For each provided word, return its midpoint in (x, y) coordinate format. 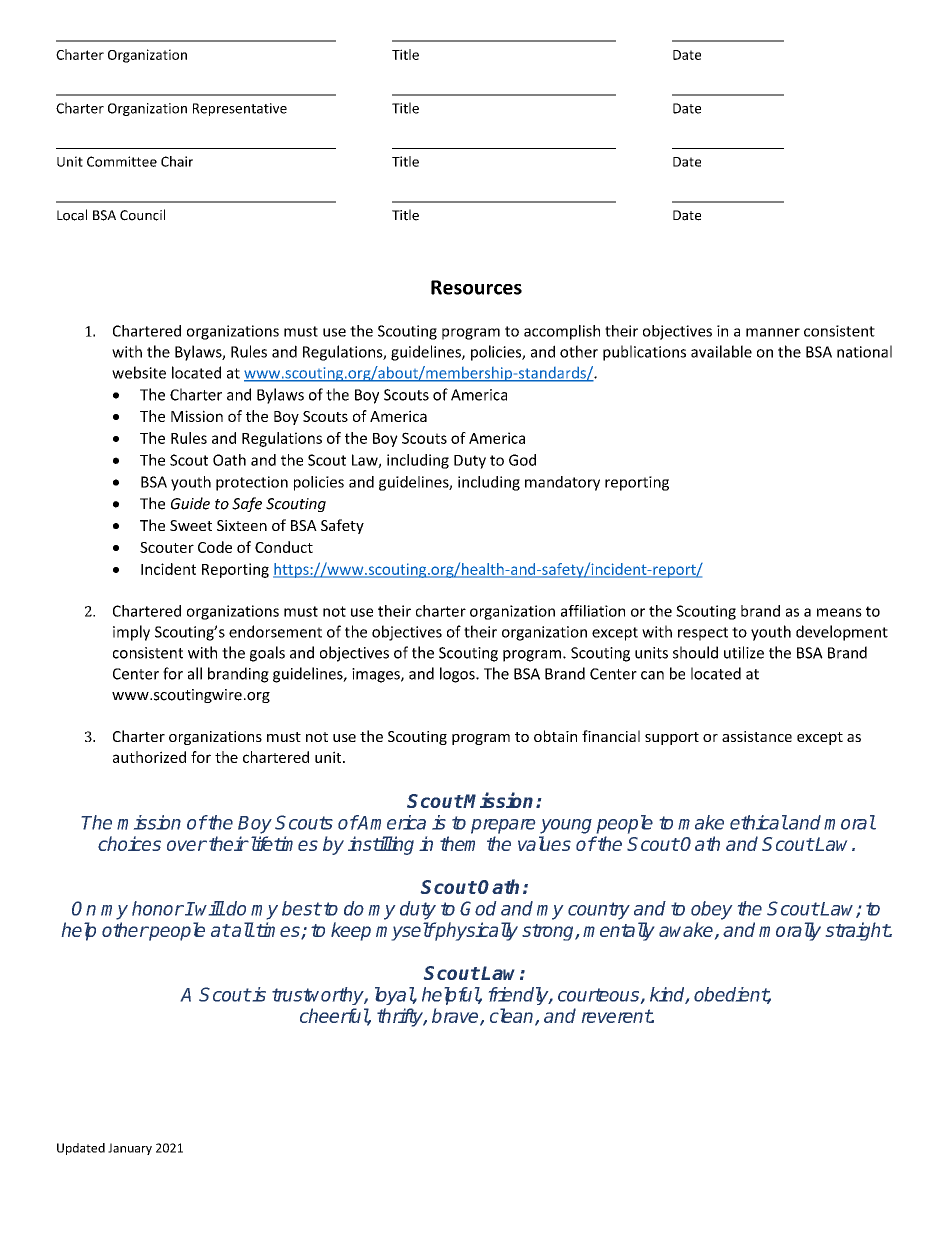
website (139, 372)
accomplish (562, 332)
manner (773, 332)
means (839, 612)
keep (351, 931)
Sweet (191, 525)
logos (458, 675)
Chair (177, 161)
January (130, 1149)
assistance (757, 736)
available (721, 351)
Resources (476, 287)
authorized (149, 757)
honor (158, 908)
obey (712, 910)
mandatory (562, 483)
